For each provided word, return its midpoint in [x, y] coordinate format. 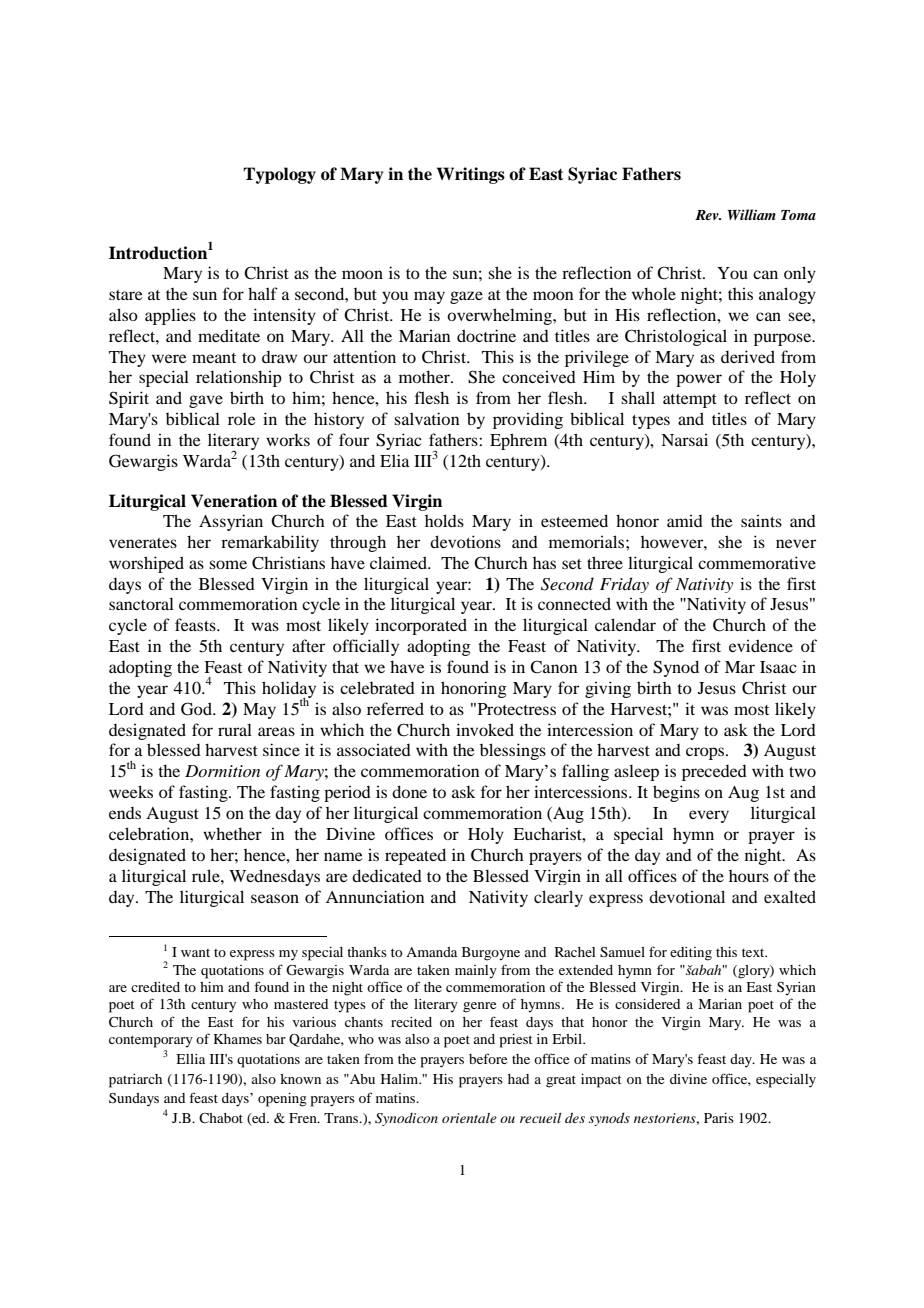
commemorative [757, 562]
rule [207, 875]
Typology [279, 175]
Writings [471, 175]
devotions [465, 541]
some [228, 564]
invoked [485, 729]
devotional [687, 896]
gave [206, 401]
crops [706, 753]
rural [235, 729]
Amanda [431, 952]
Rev [708, 215]
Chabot [221, 1118]
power [699, 380]
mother [425, 376]
